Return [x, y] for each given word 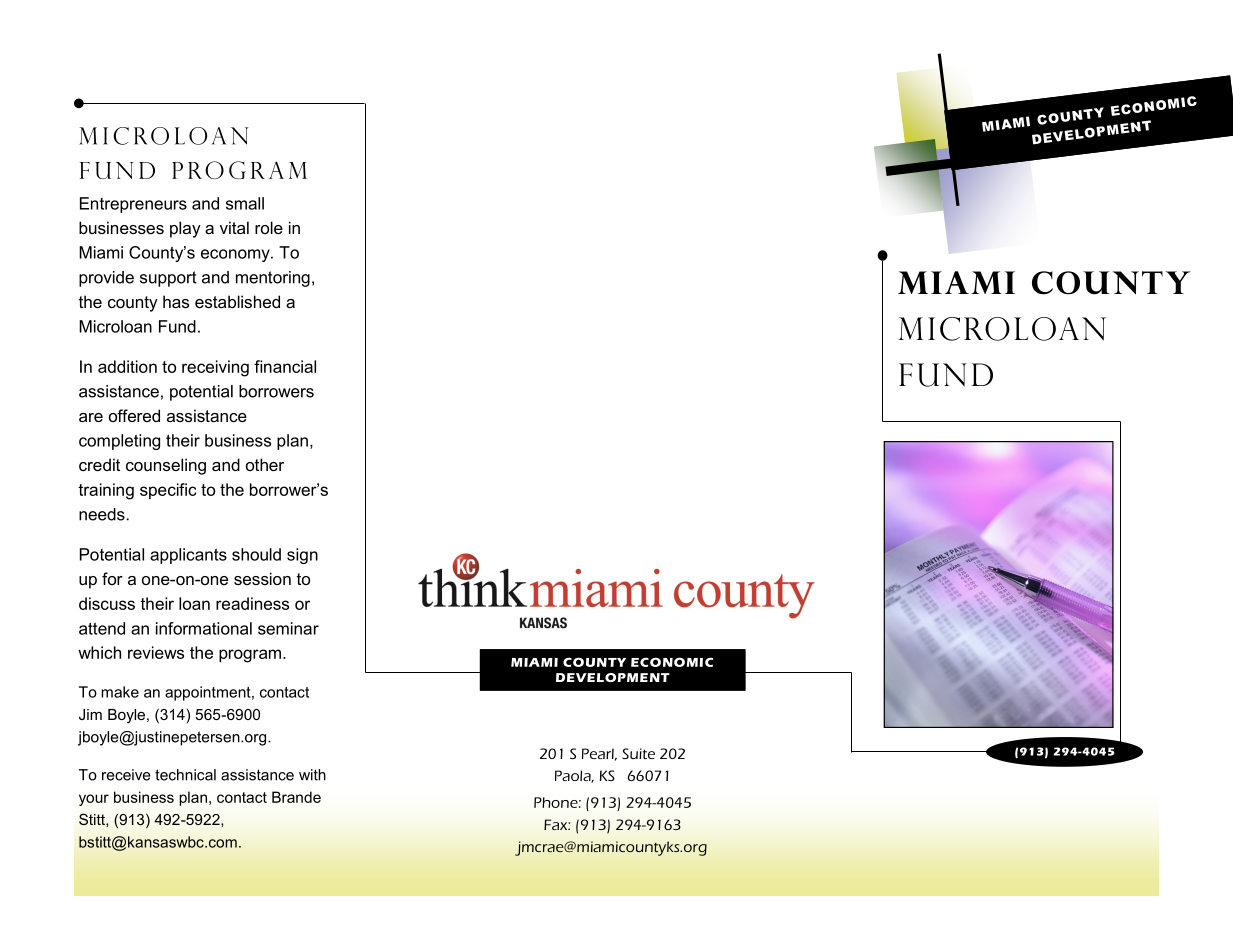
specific [168, 491]
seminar [288, 628]
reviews [156, 652]
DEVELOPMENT [613, 677]
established [237, 301]
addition [127, 366]
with [312, 775]
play [185, 229]
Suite [638, 753]
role [269, 227]
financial [285, 366]
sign [302, 556]
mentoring [273, 279]
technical [185, 775]
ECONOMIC [672, 662]
